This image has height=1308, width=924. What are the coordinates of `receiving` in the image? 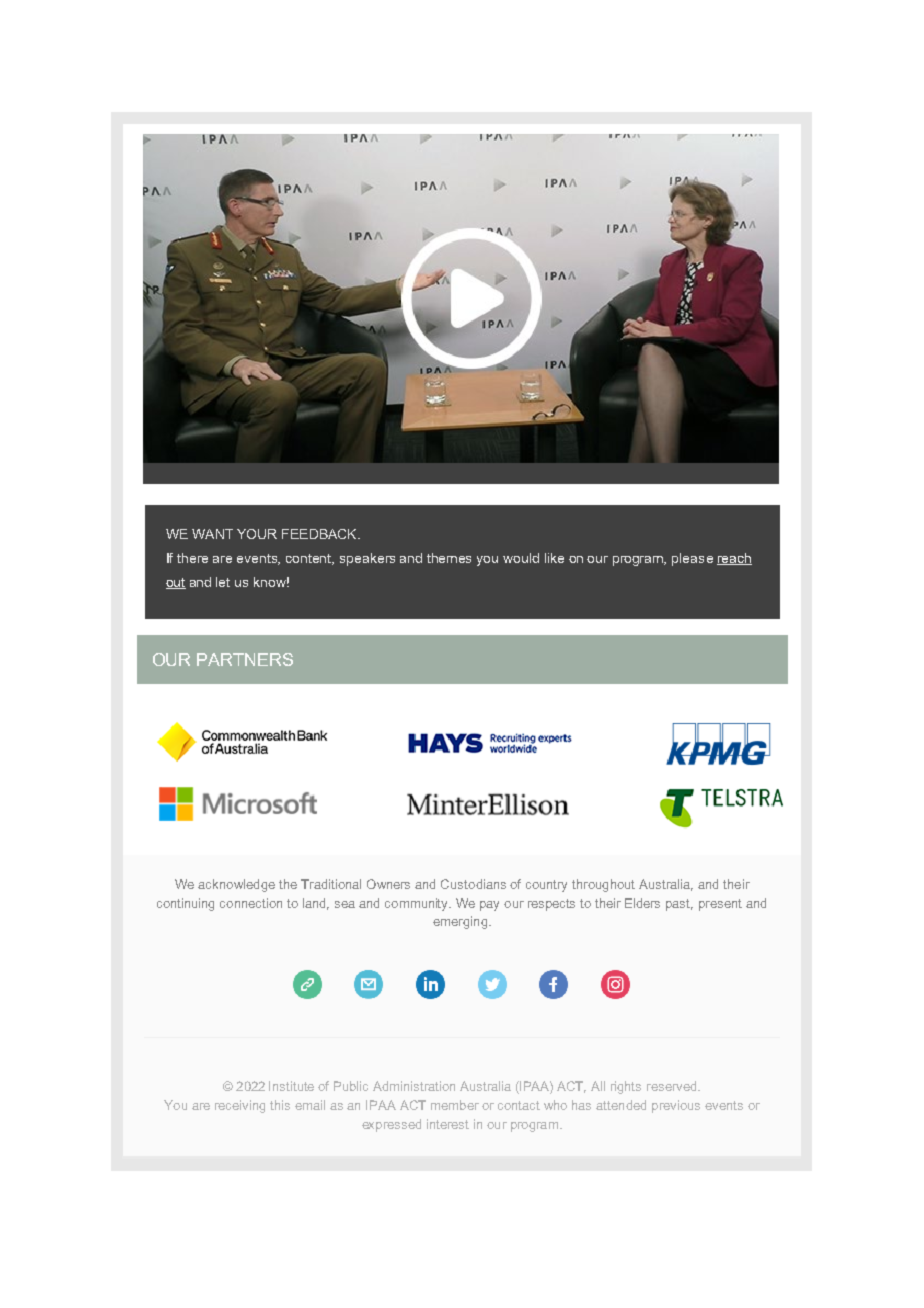 It's located at (240, 1106).
